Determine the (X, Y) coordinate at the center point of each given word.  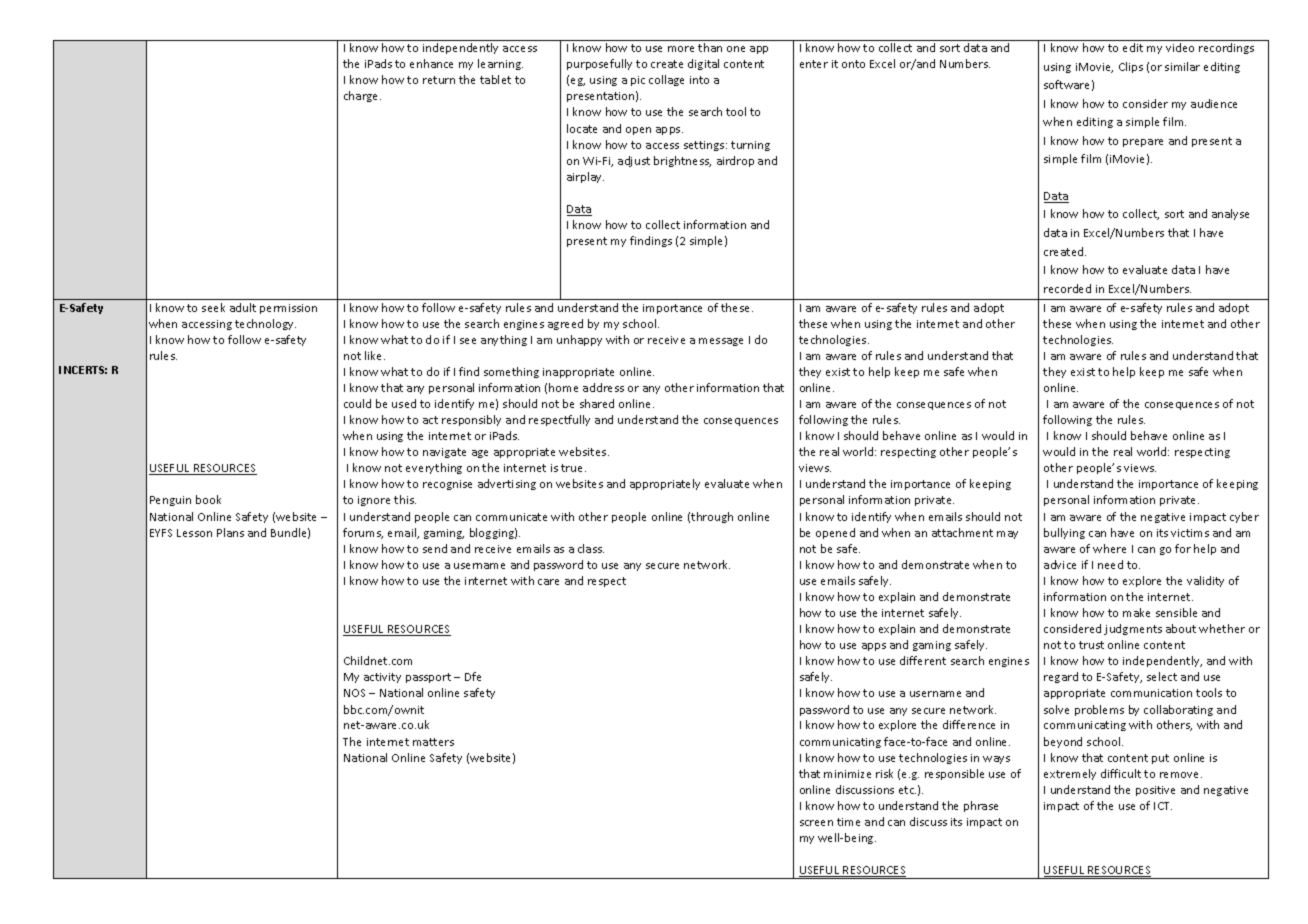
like (375, 355)
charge (362, 96)
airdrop (735, 161)
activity (382, 678)
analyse (1230, 214)
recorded (1067, 288)
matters (433, 742)
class (591, 548)
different (923, 660)
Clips (1131, 67)
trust (1091, 645)
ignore (374, 501)
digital (703, 64)
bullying (1064, 533)
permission (288, 309)
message (721, 342)
